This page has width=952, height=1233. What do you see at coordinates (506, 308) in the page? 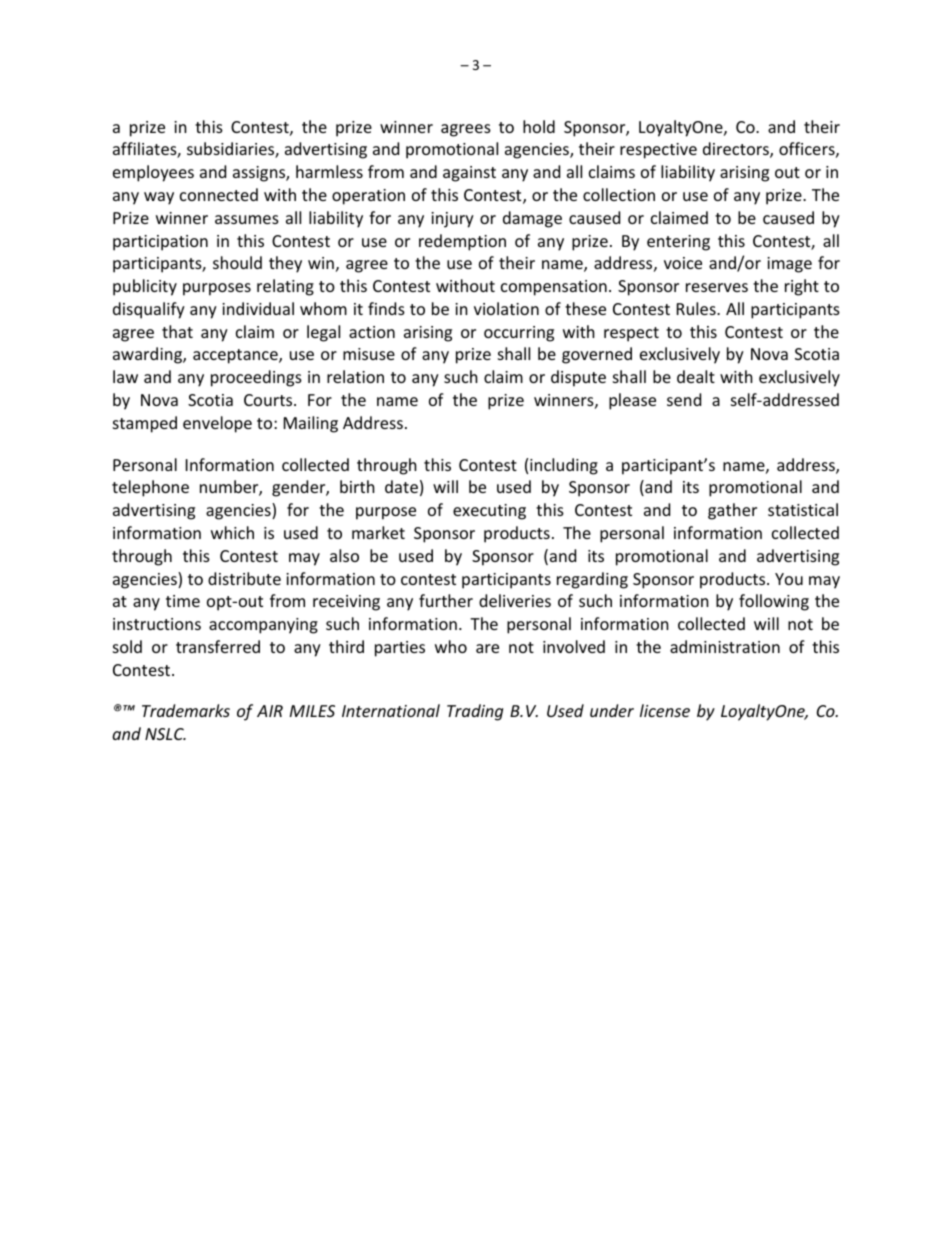
I see `violation` at bounding box center [506, 308].
